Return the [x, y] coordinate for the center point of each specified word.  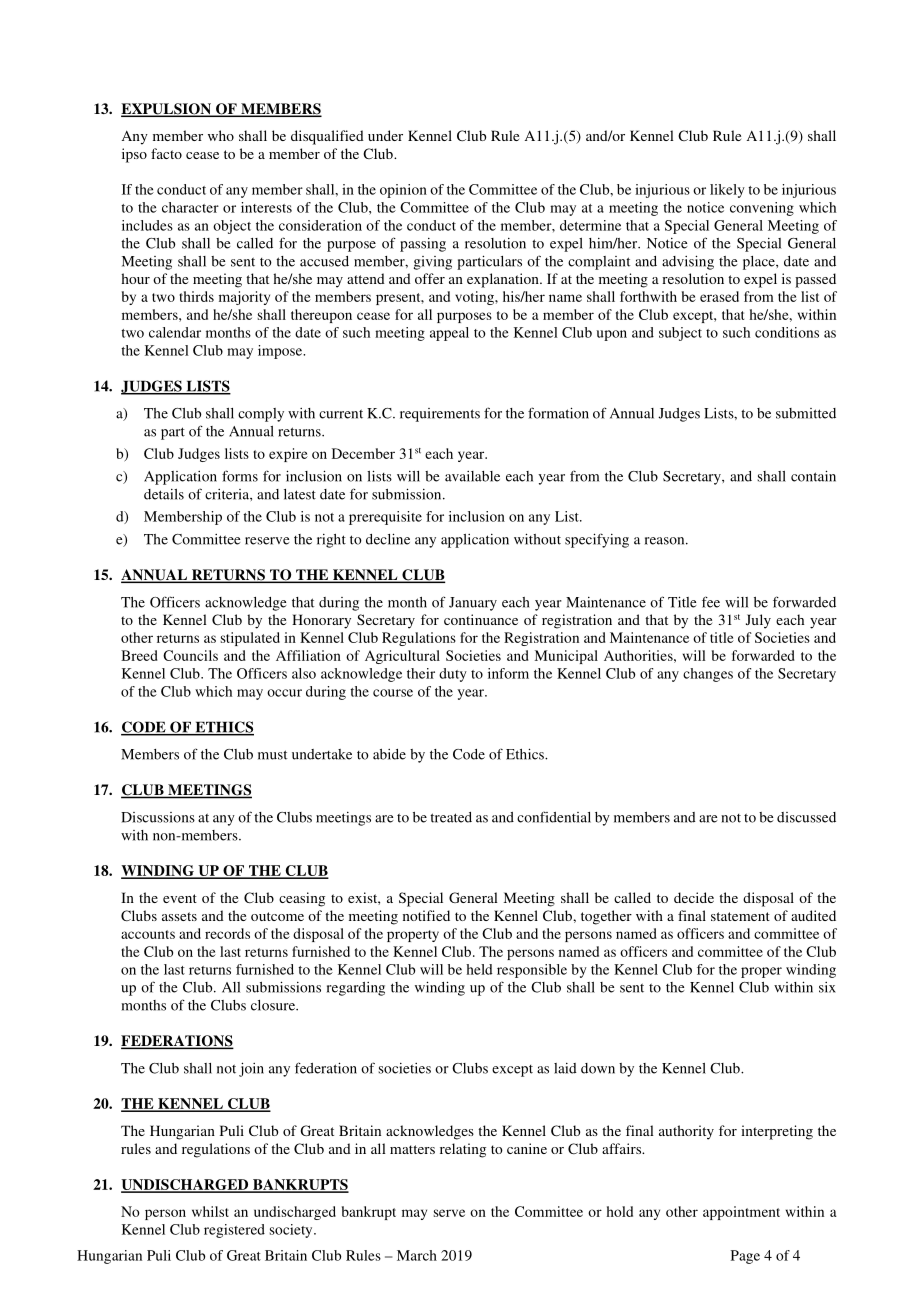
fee [711, 602]
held [479, 969]
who [221, 135]
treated [451, 817]
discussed [806, 817]
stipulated [250, 639]
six [827, 987]
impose [281, 352]
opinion [403, 191]
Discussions [158, 817]
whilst [210, 1211]
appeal [449, 334]
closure [274, 1005]
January [473, 604]
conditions [787, 332]
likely [727, 191]
